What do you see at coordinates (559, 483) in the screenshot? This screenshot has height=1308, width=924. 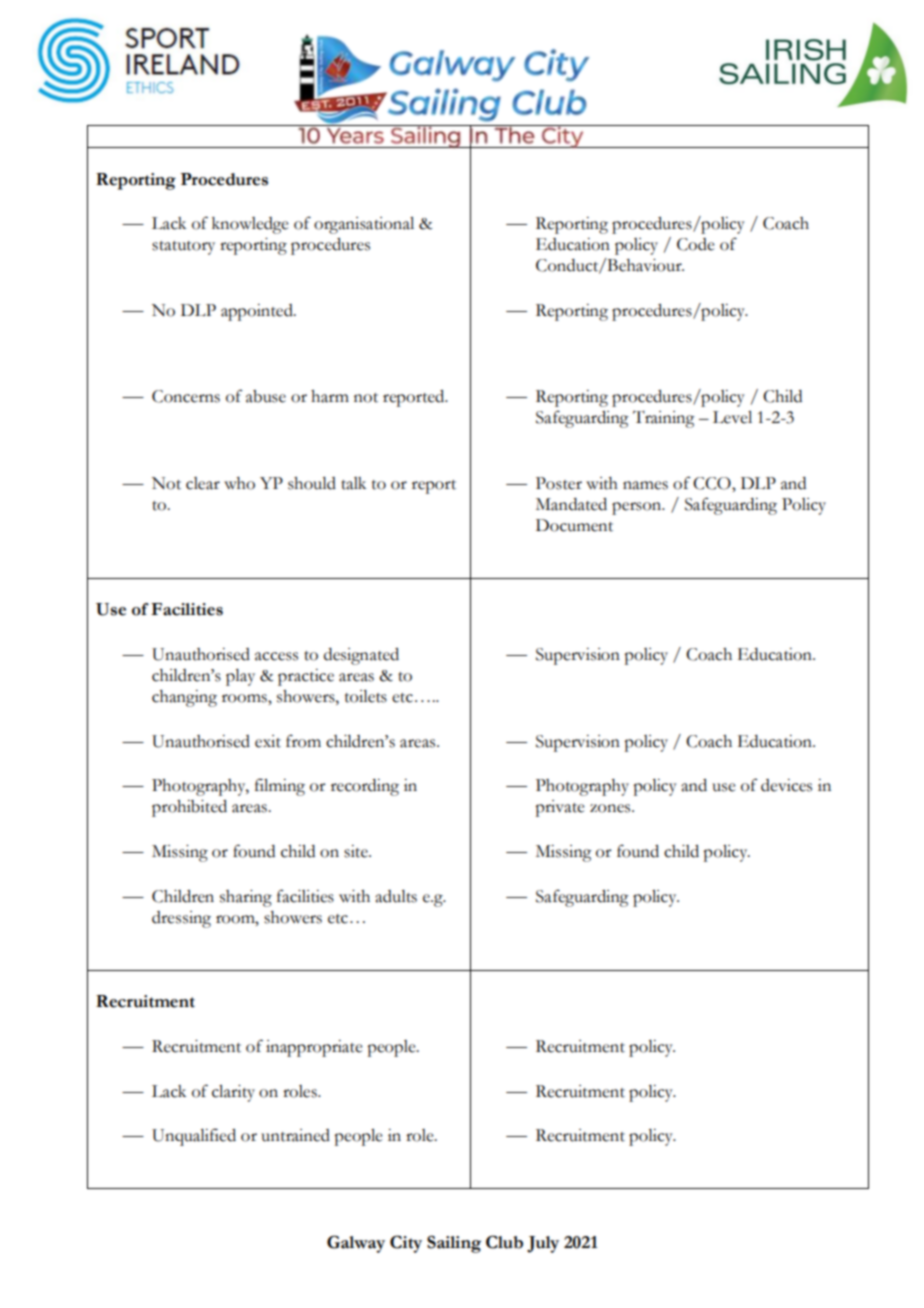 I see `Poster` at bounding box center [559, 483].
